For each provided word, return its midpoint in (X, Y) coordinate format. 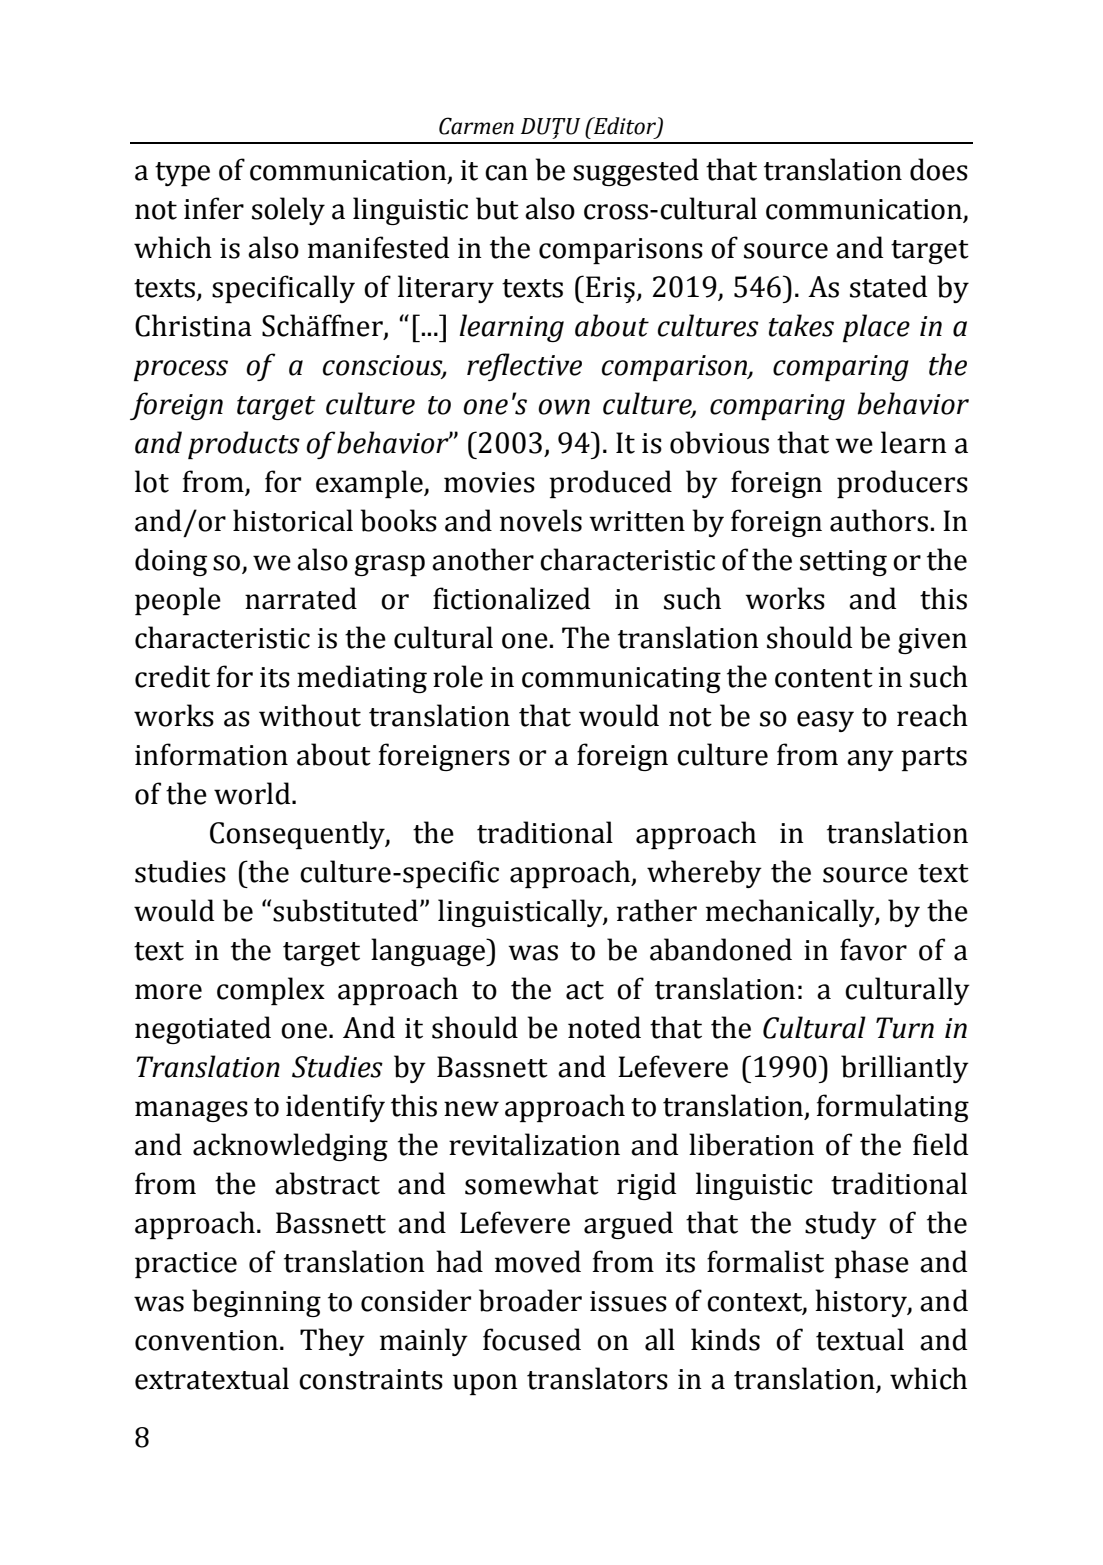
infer (214, 208)
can (506, 173)
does (939, 169)
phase (871, 1264)
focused (532, 1339)
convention (206, 1340)
